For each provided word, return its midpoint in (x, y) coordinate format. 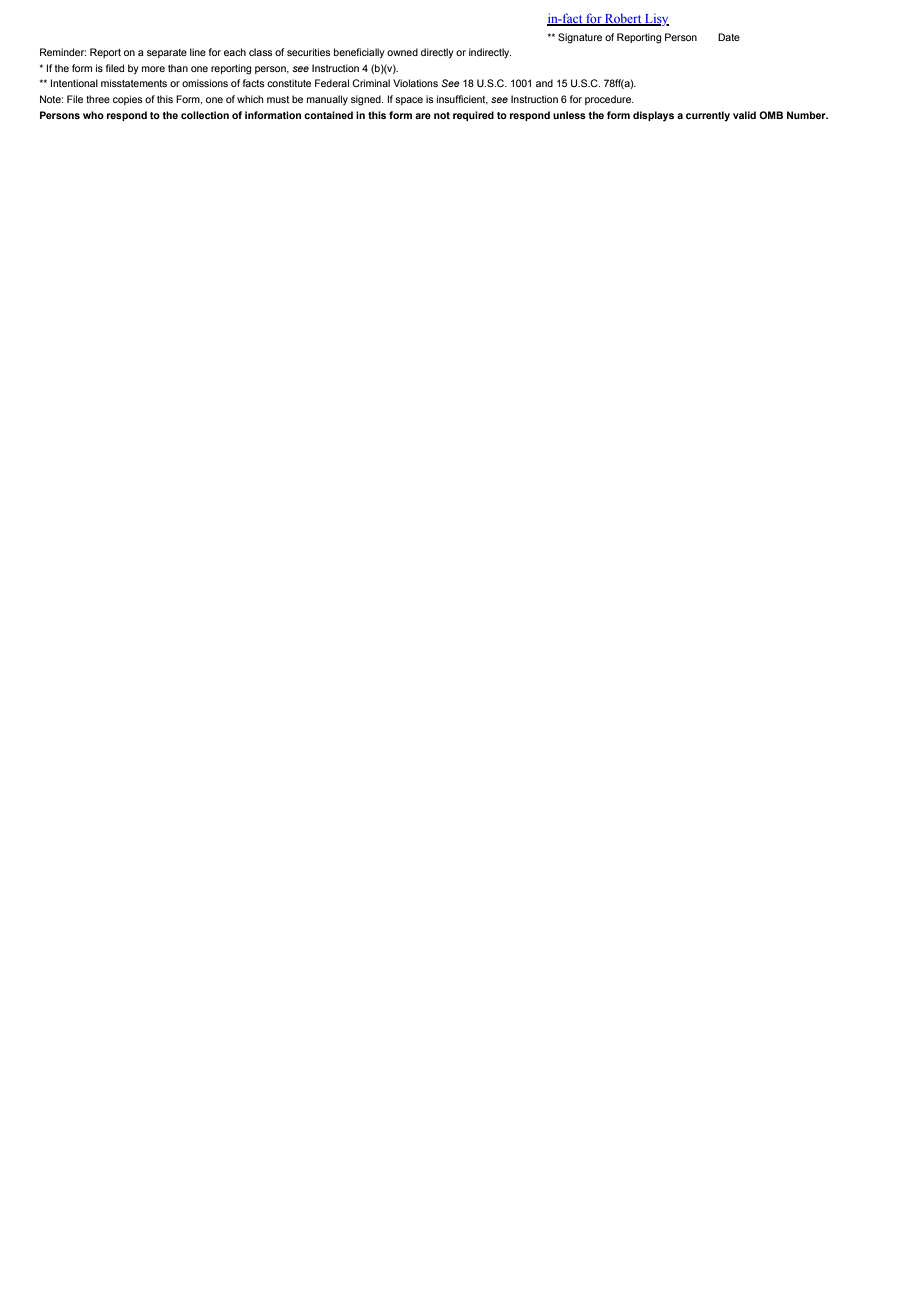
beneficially (359, 53)
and (544, 83)
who (93, 115)
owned (402, 52)
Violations (415, 83)
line (198, 52)
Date (729, 37)
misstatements (134, 83)
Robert (623, 20)
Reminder (63, 52)
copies (128, 100)
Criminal (371, 83)
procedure (609, 100)
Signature (580, 38)
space (409, 101)
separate (167, 53)
